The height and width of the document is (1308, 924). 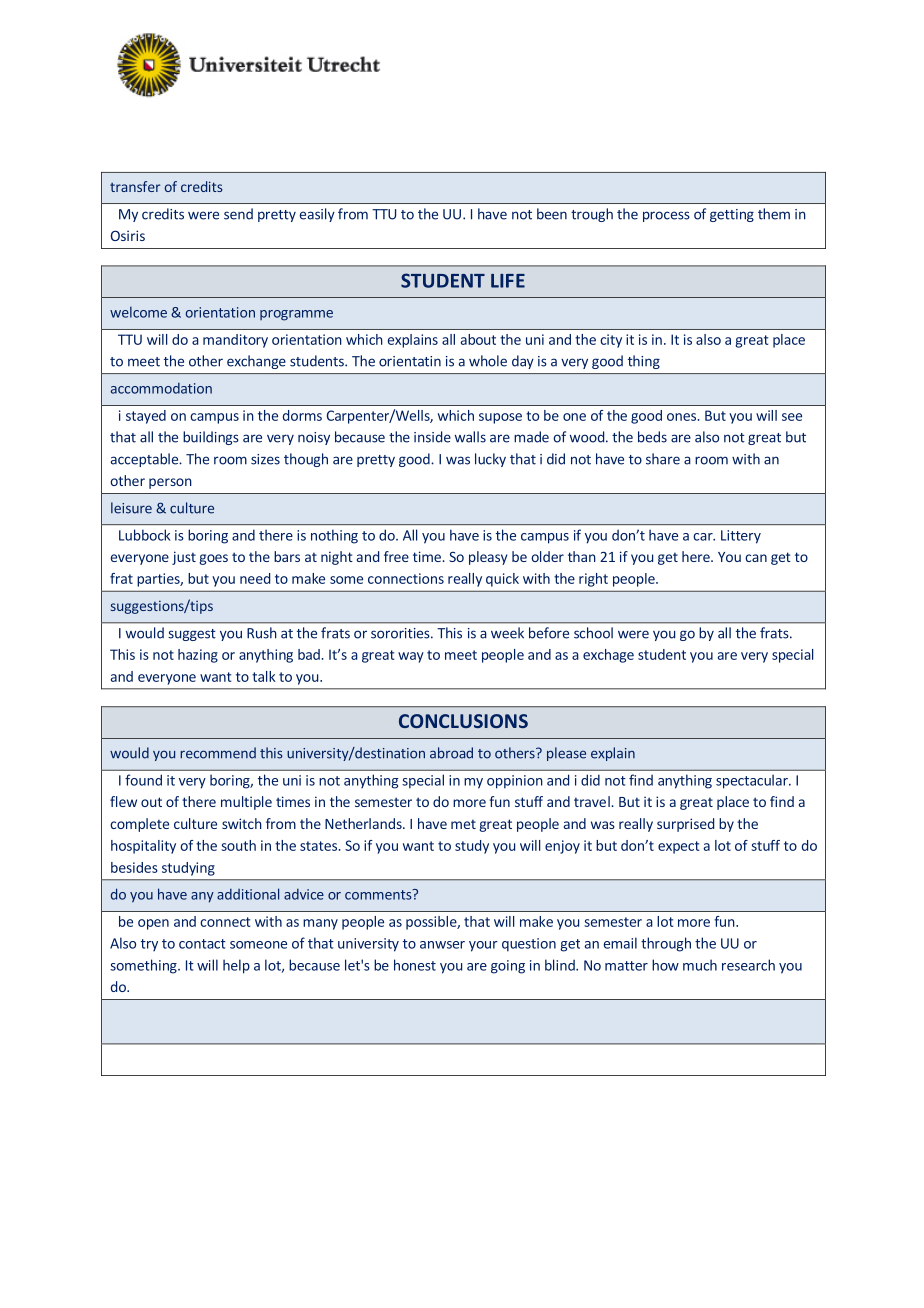 I want to click on quick, so click(x=502, y=580).
